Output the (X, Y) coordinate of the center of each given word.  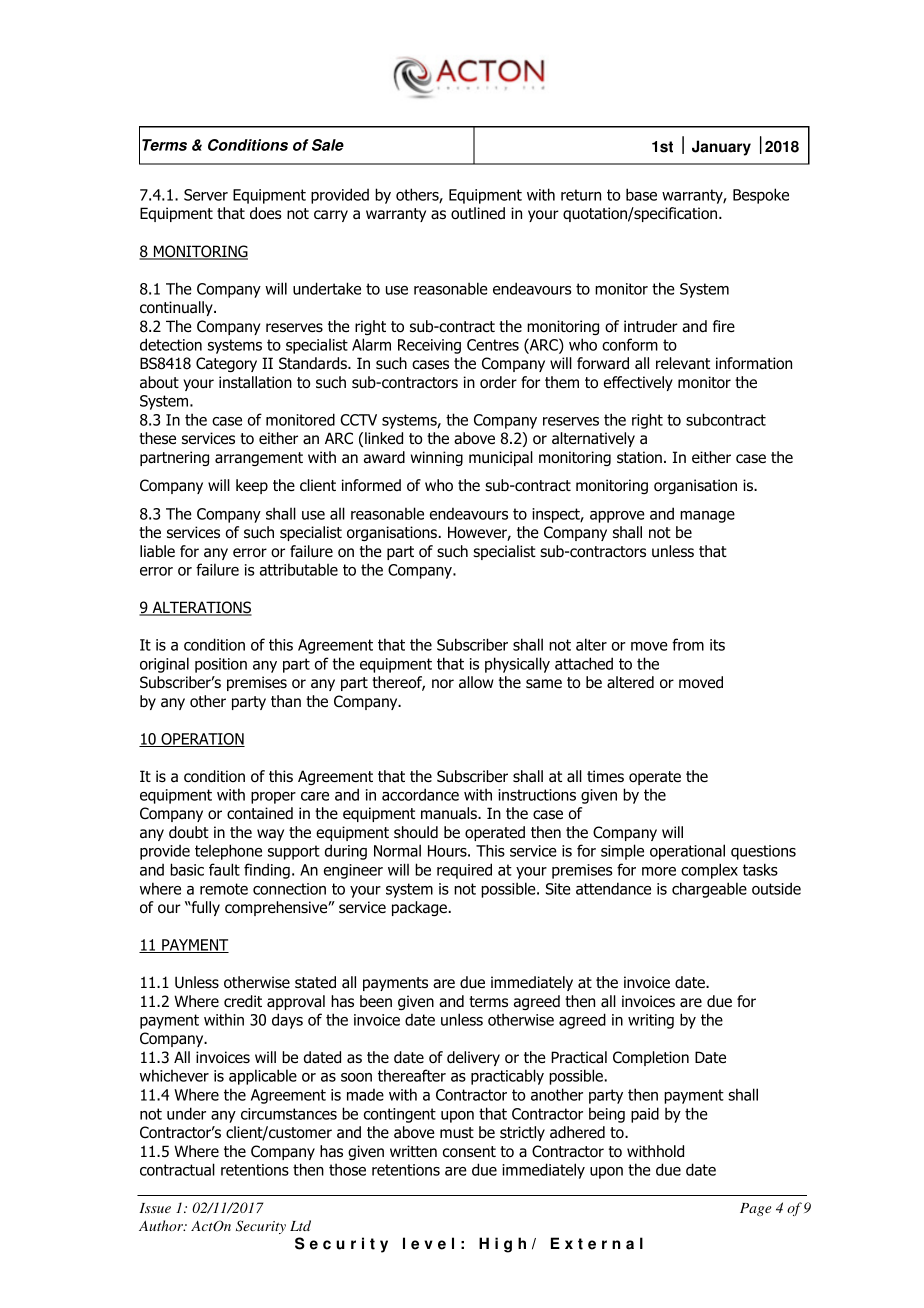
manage (707, 517)
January (721, 148)
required (464, 871)
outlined (478, 213)
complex (709, 871)
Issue (155, 1208)
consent (469, 1152)
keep (252, 486)
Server (206, 195)
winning (437, 458)
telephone (228, 852)
